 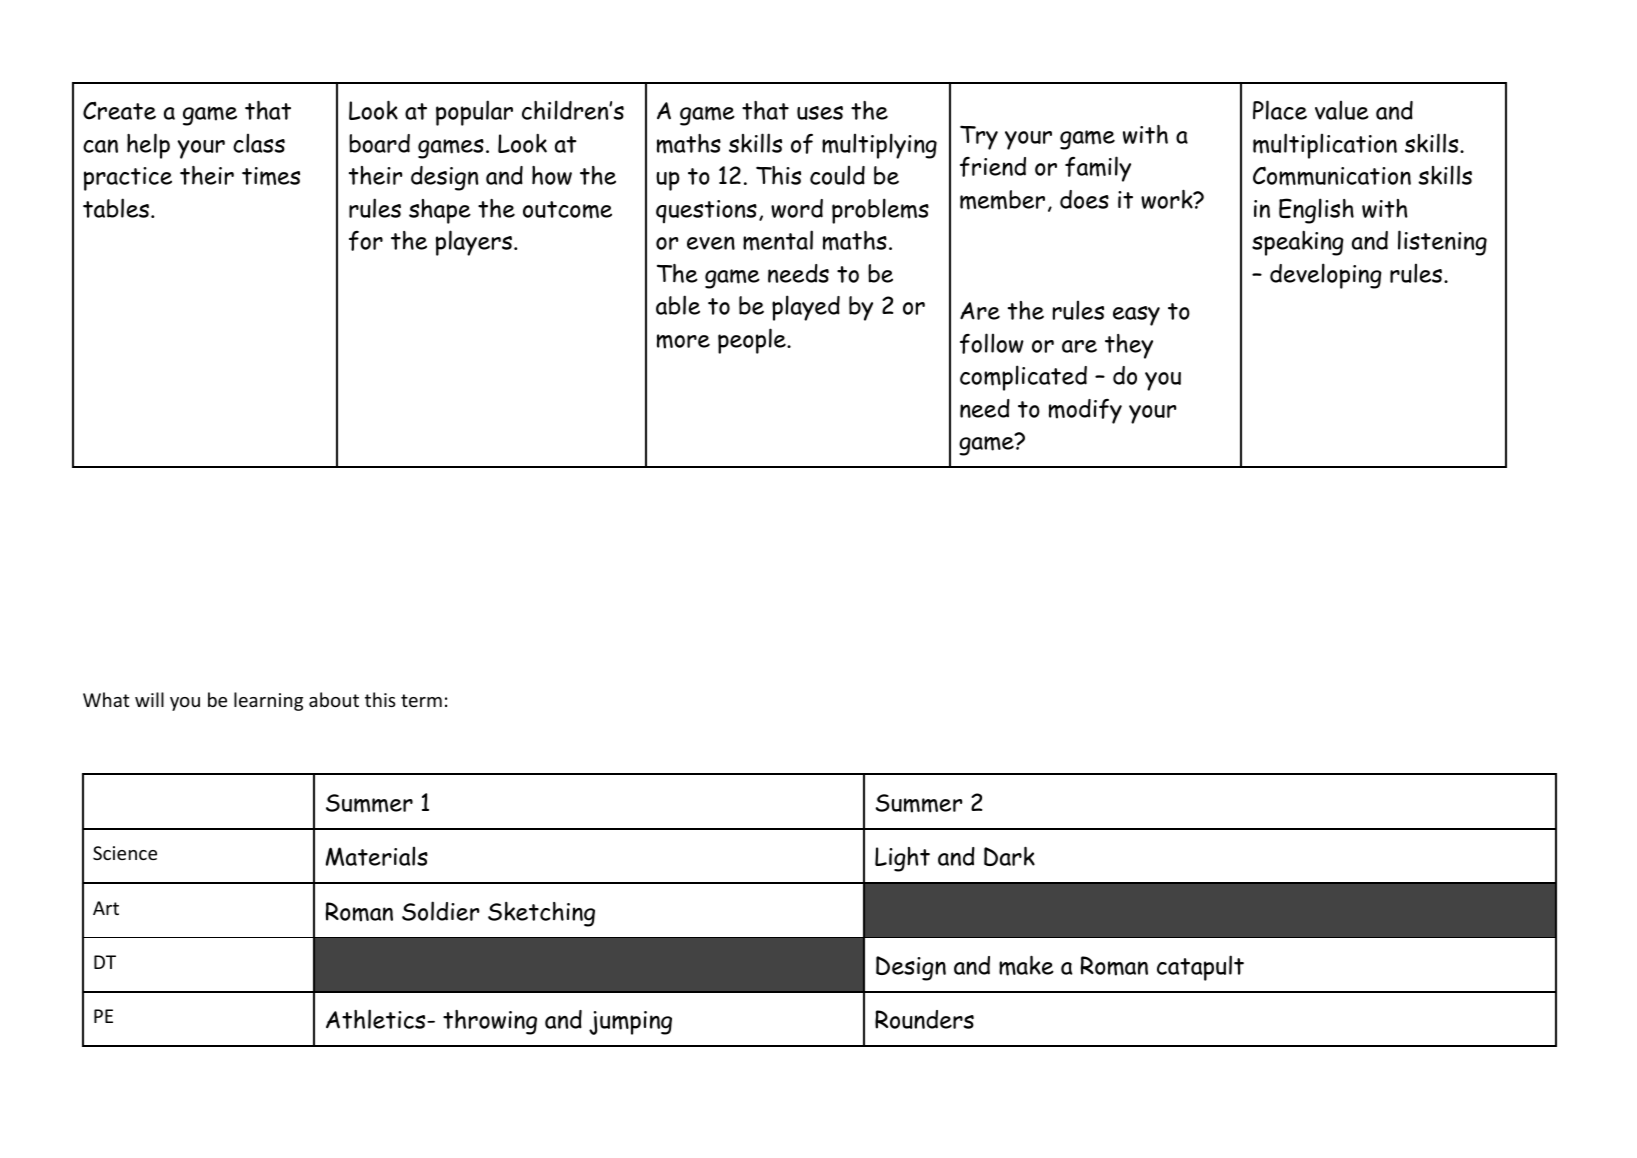 I want to click on class, so click(x=259, y=143).
